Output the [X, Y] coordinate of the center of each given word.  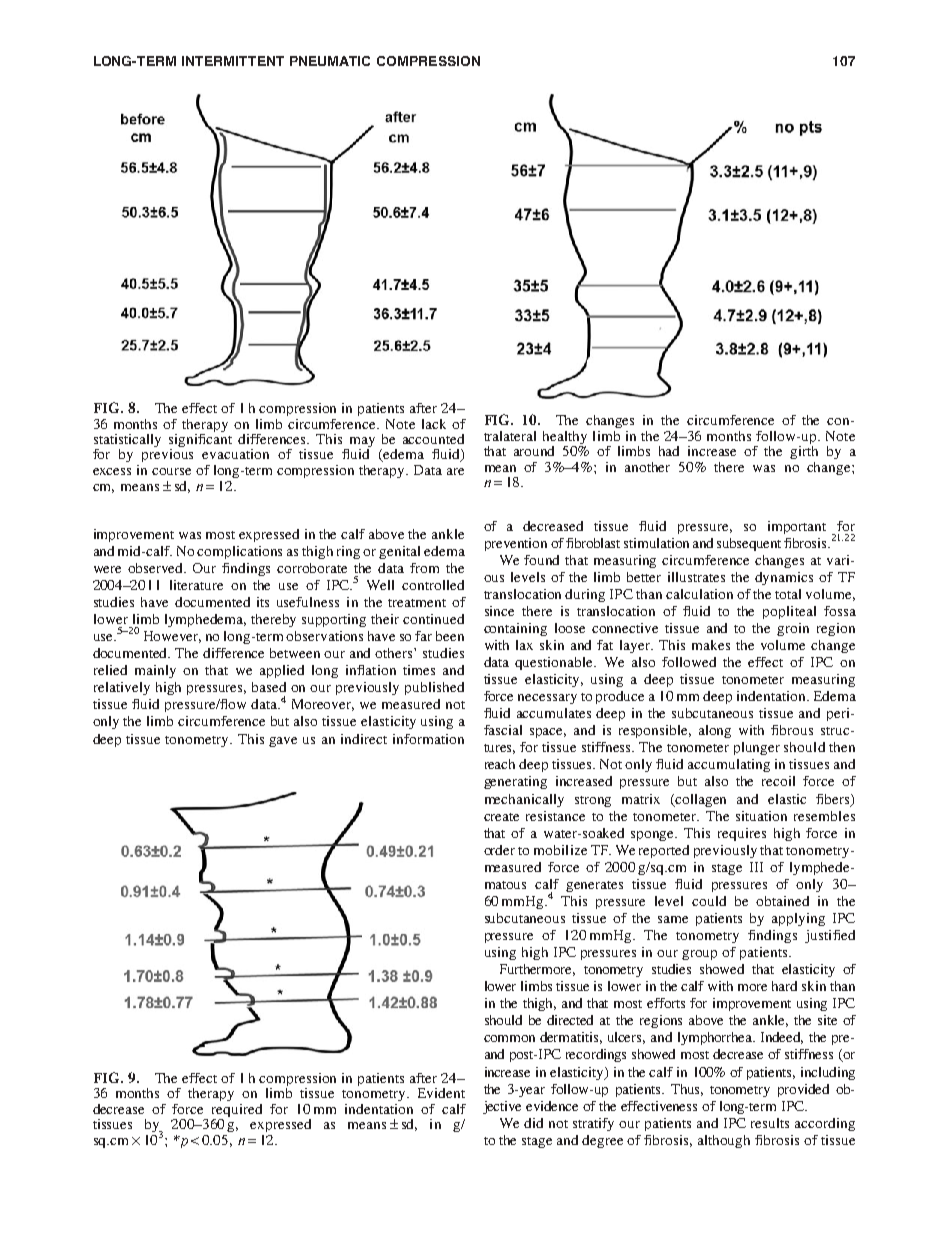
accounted [433, 439]
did [533, 1123]
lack [434, 424]
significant [200, 440]
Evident [441, 1093]
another [647, 467]
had [669, 451]
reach [500, 764]
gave [283, 742]
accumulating [729, 765]
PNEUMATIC [330, 61]
